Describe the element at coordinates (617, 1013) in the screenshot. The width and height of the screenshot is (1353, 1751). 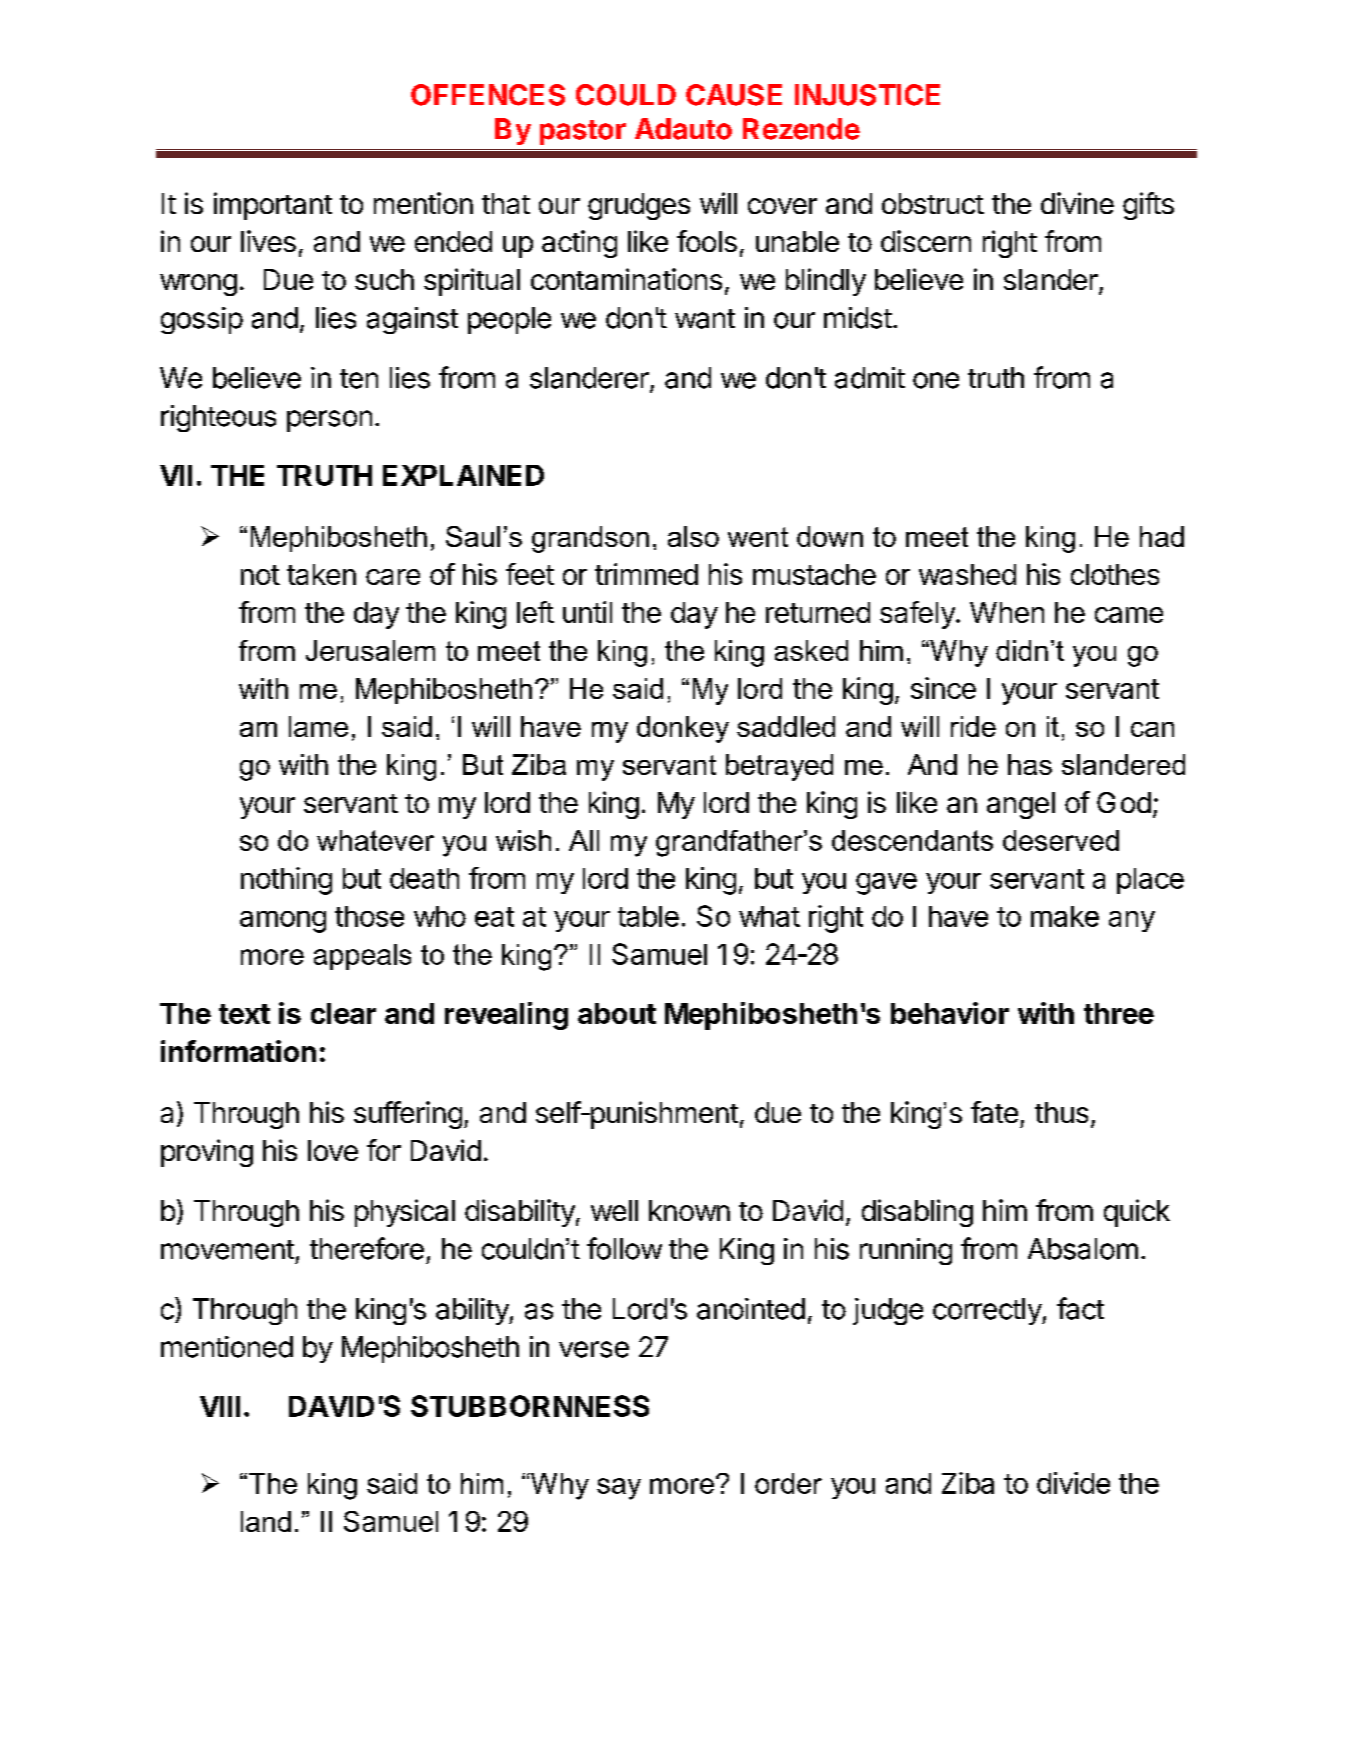
I see `about` at that location.
